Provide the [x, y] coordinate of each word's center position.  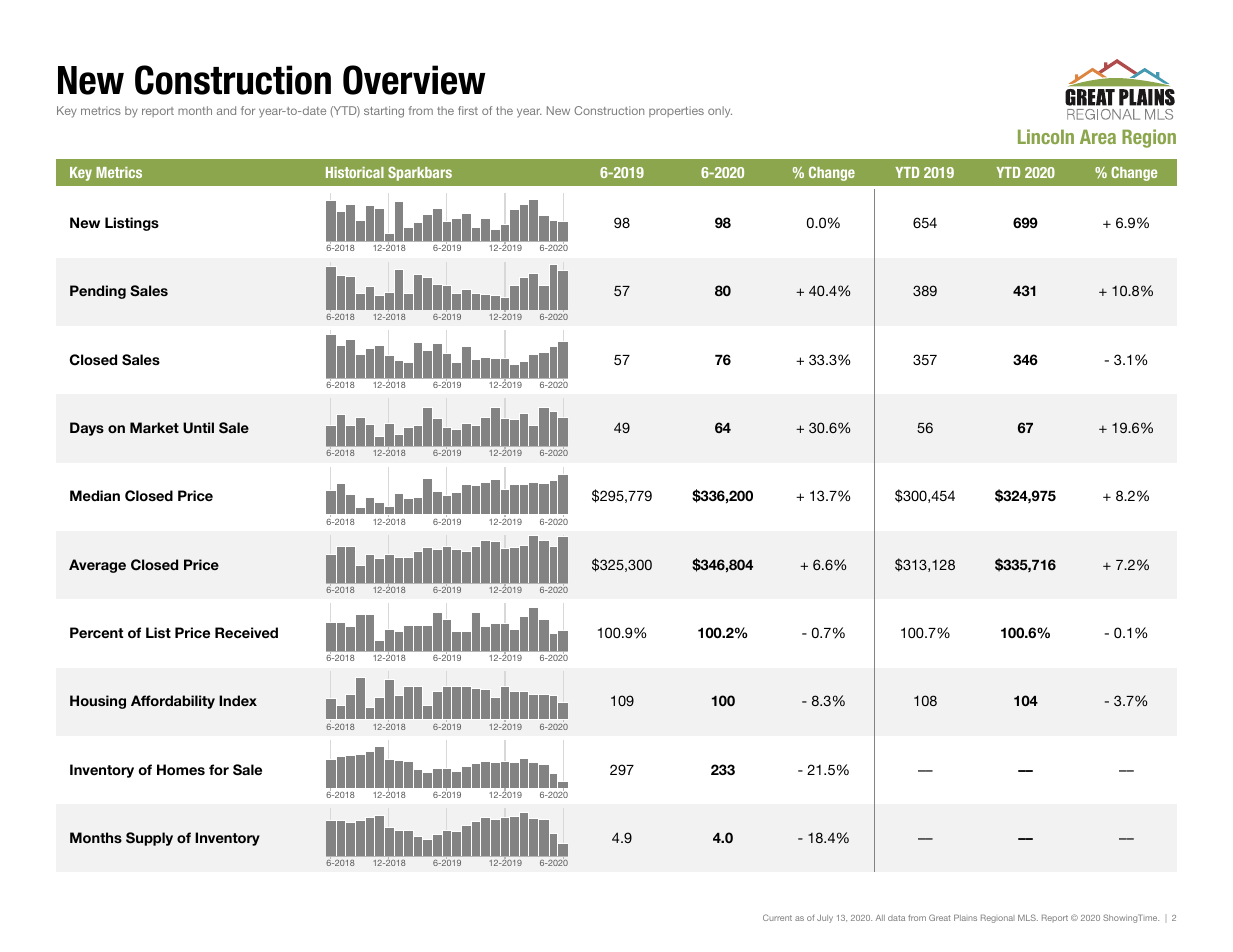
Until [198, 428]
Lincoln [1046, 136]
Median [95, 495]
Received [246, 632]
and [226, 110]
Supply [149, 839]
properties [676, 111]
